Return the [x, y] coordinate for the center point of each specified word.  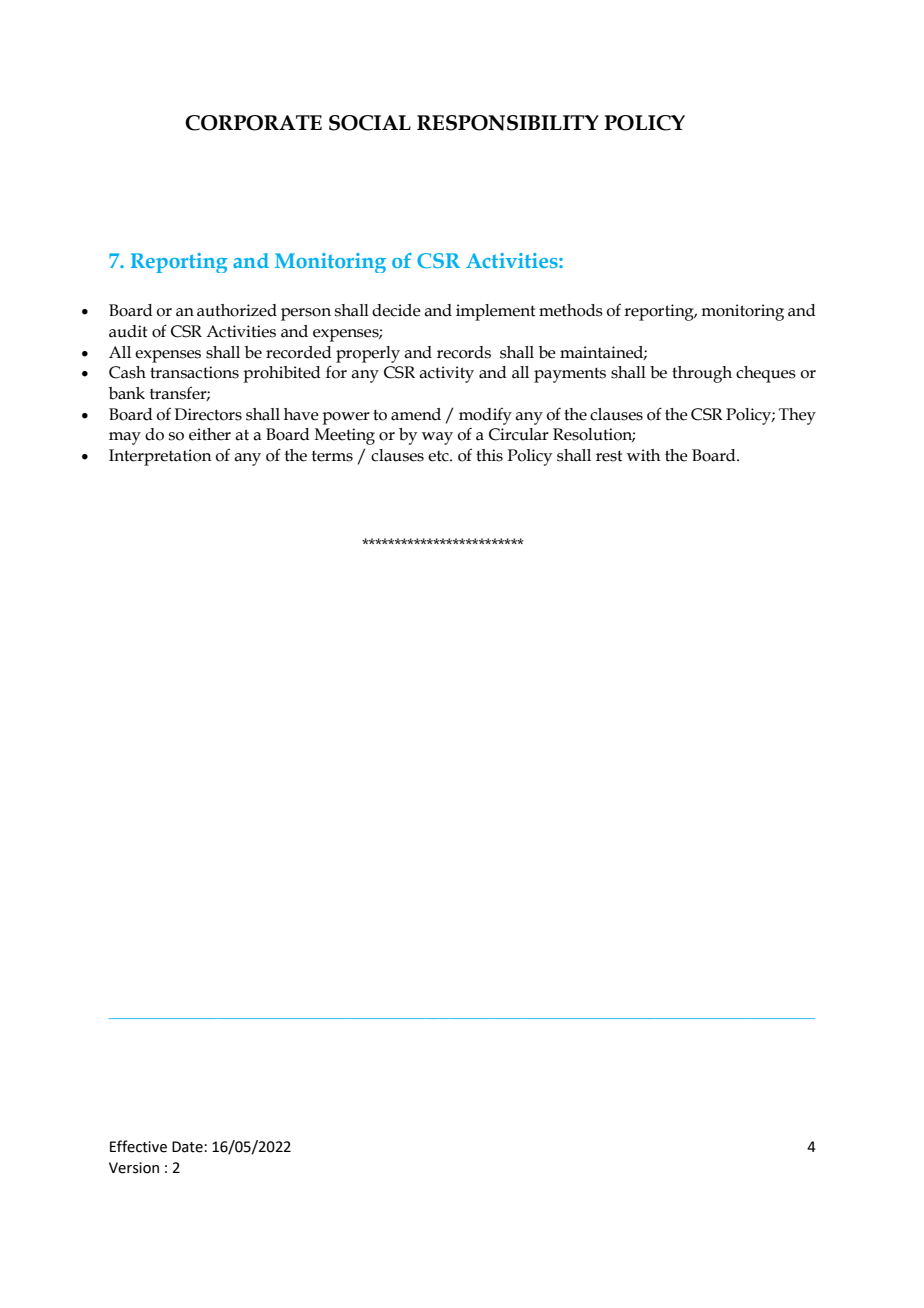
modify [485, 416]
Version [134, 1168]
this [489, 455]
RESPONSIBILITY [508, 123]
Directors [208, 414]
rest [609, 456]
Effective [138, 1146]
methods [571, 310]
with [644, 455]
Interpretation [160, 457]
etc [439, 456]
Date [188, 1147]
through [702, 374]
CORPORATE [253, 123]
